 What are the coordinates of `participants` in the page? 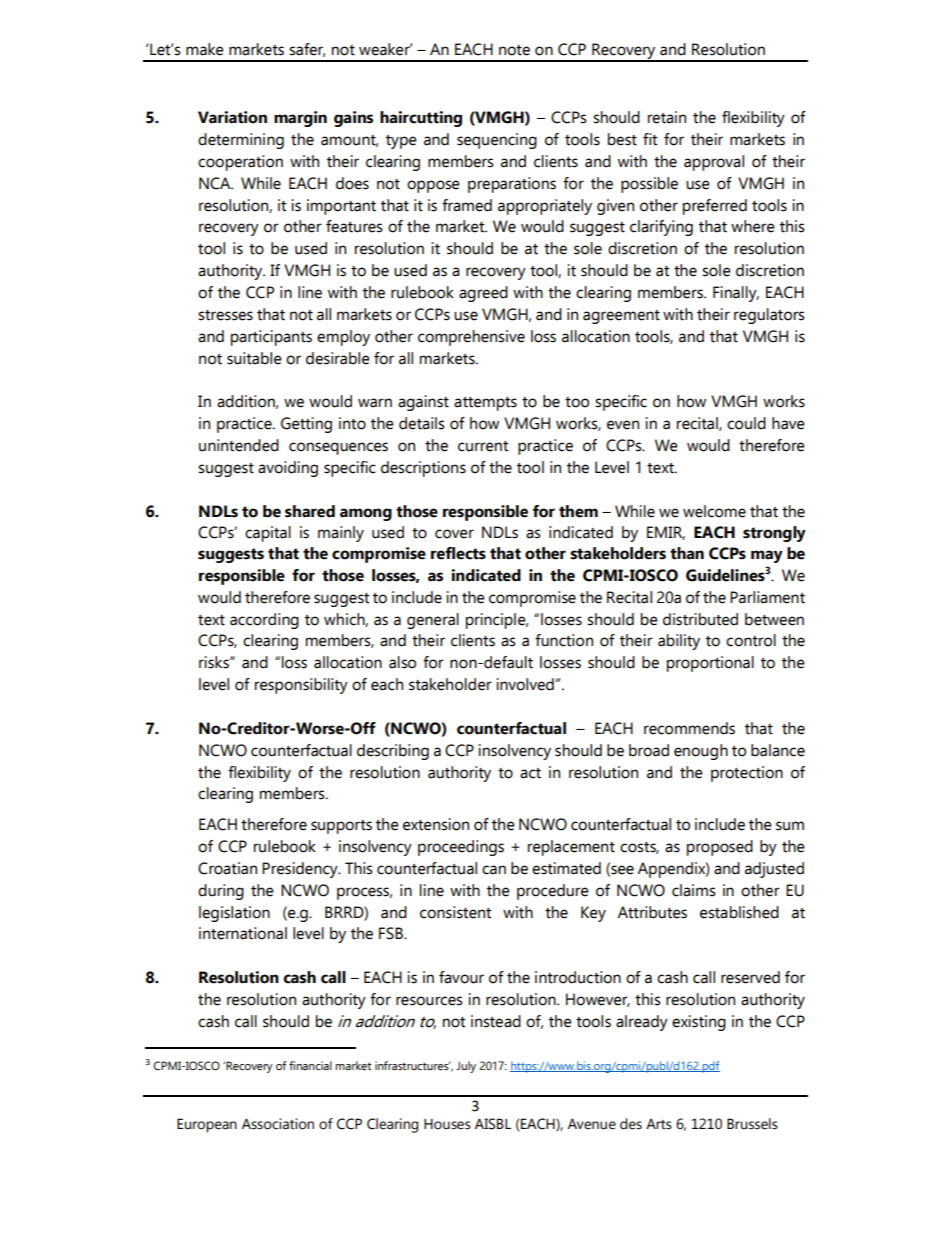 It's located at (271, 338).
